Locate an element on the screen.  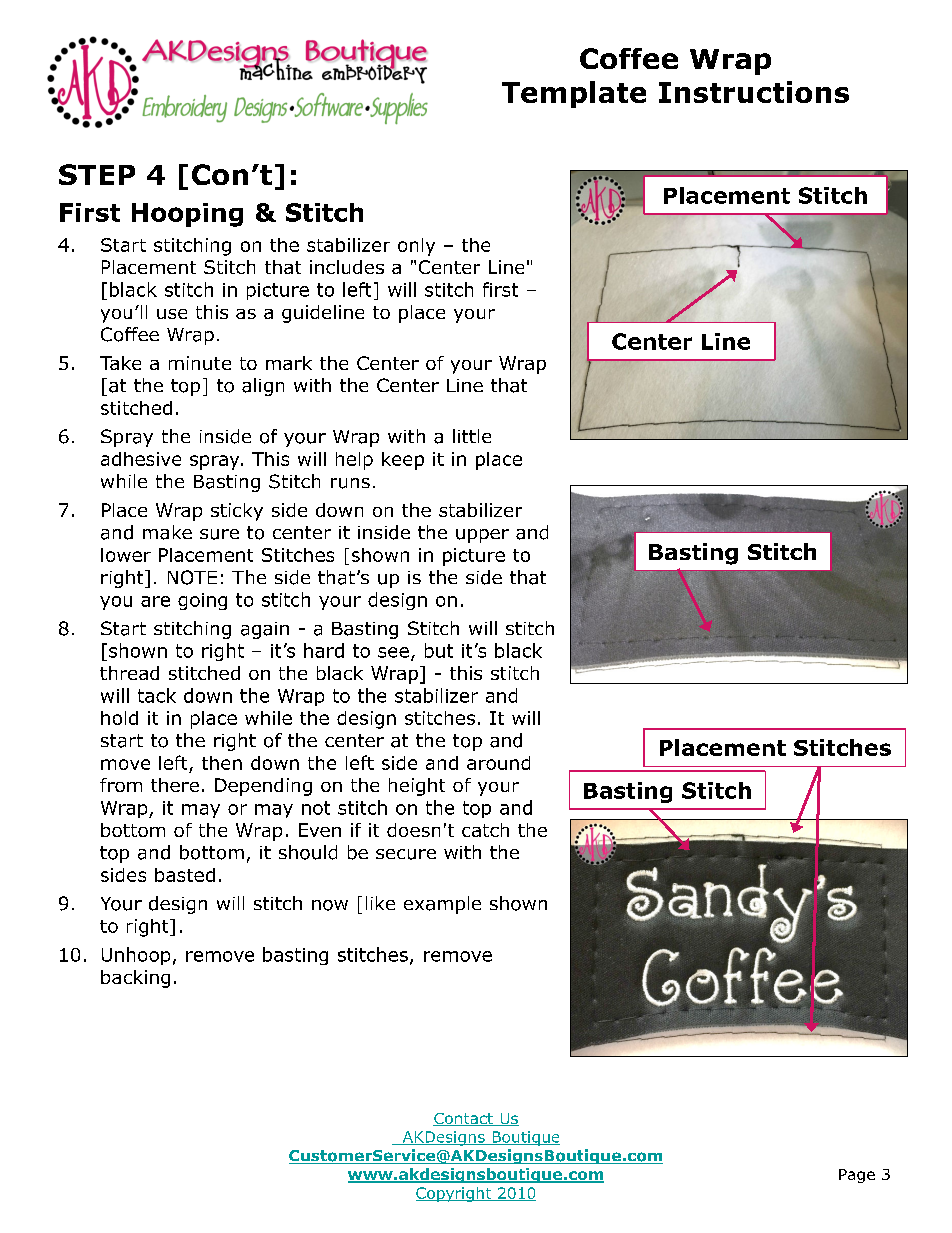
there is located at coordinates (175, 785).
